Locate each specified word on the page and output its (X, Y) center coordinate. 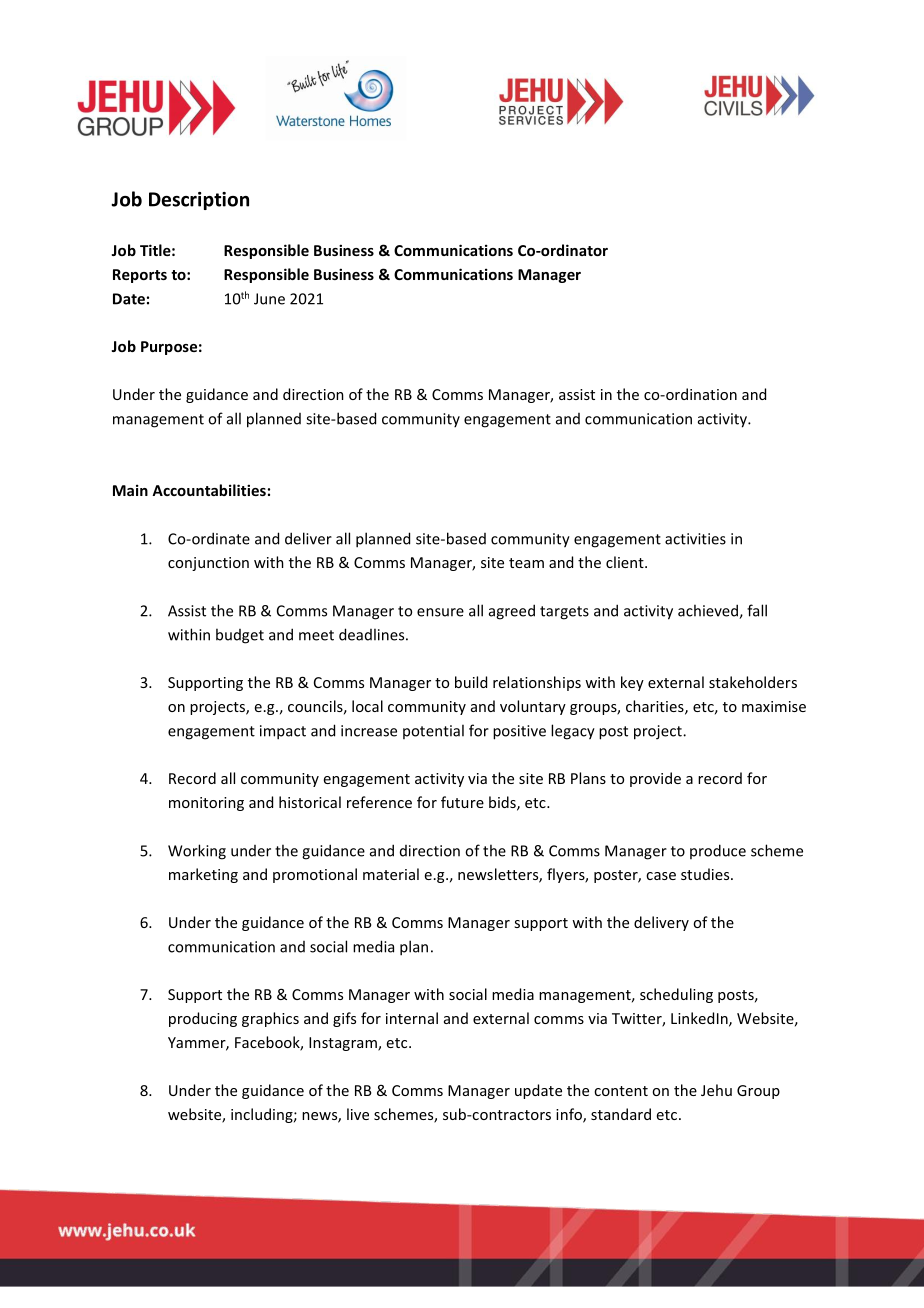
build (471, 682)
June (269, 299)
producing (203, 1019)
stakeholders (753, 682)
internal (412, 1018)
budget (240, 636)
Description (199, 201)
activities (695, 539)
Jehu (716, 1090)
